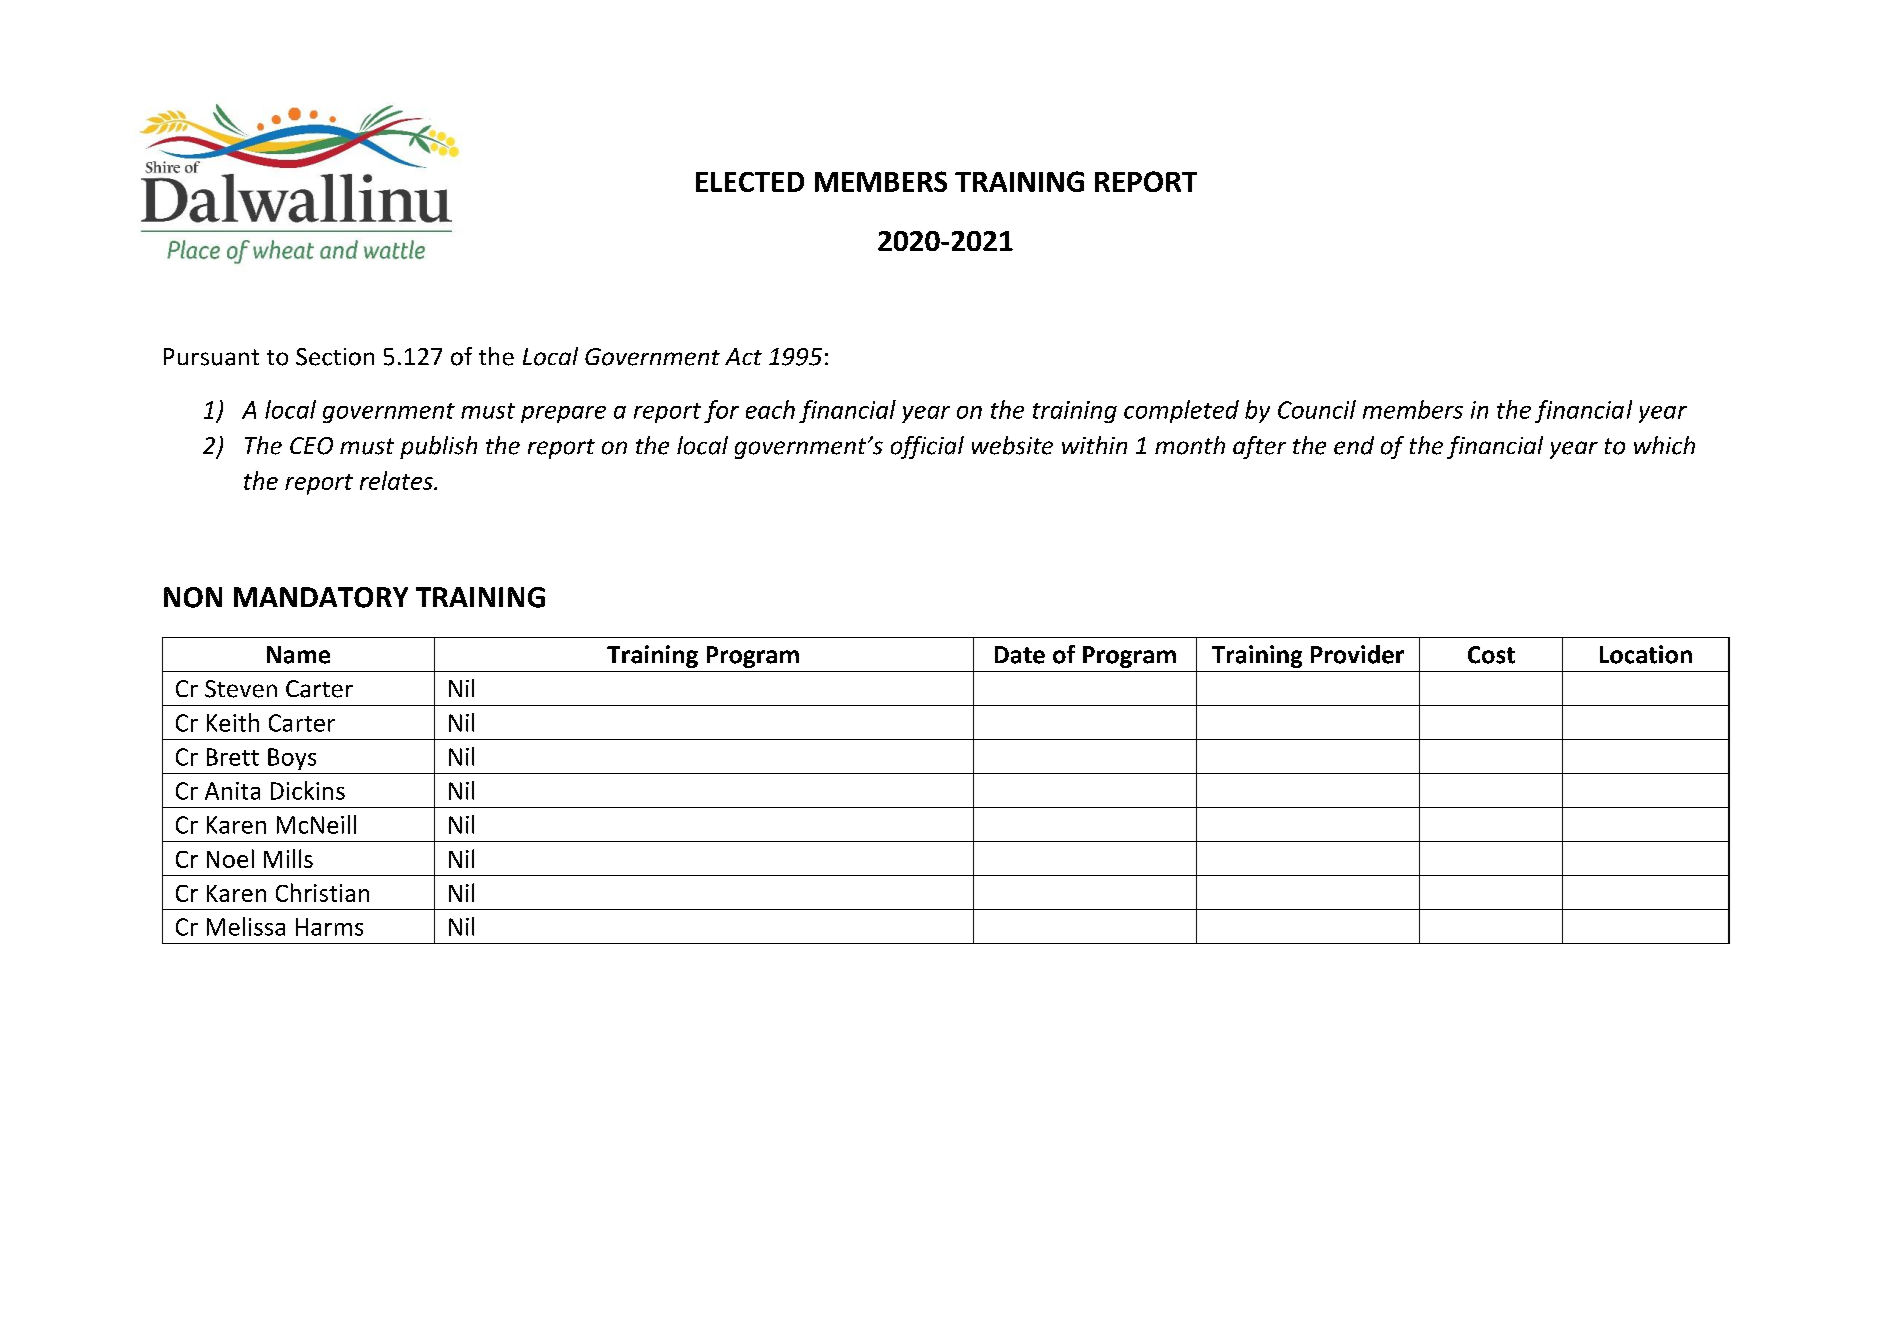 This screenshot has width=1891, height=1337. I want to click on ELECTED, so click(750, 182).
